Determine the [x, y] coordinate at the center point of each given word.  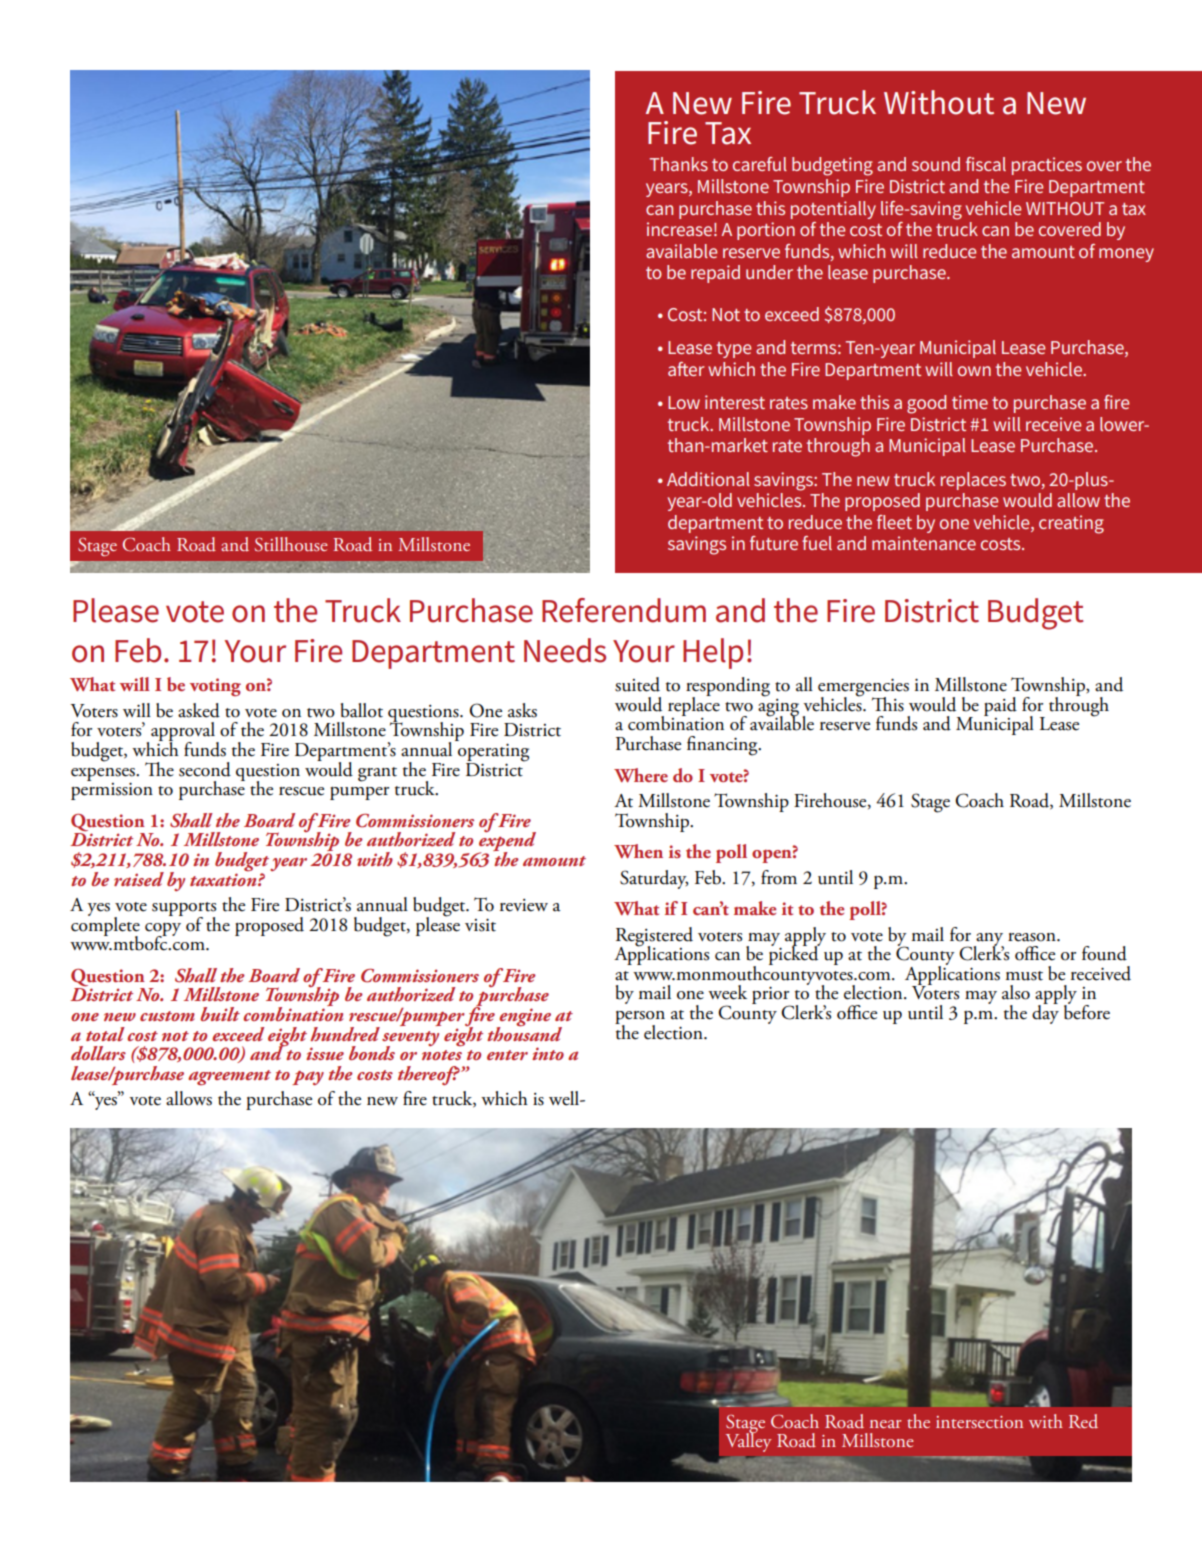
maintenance [924, 543]
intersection [979, 1422]
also [1016, 992]
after [686, 369]
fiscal [986, 164]
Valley [749, 1441]
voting [215, 687]
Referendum [624, 610]
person [640, 1019]
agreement [229, 1078]
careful [760, 164]
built [220, 1014]
